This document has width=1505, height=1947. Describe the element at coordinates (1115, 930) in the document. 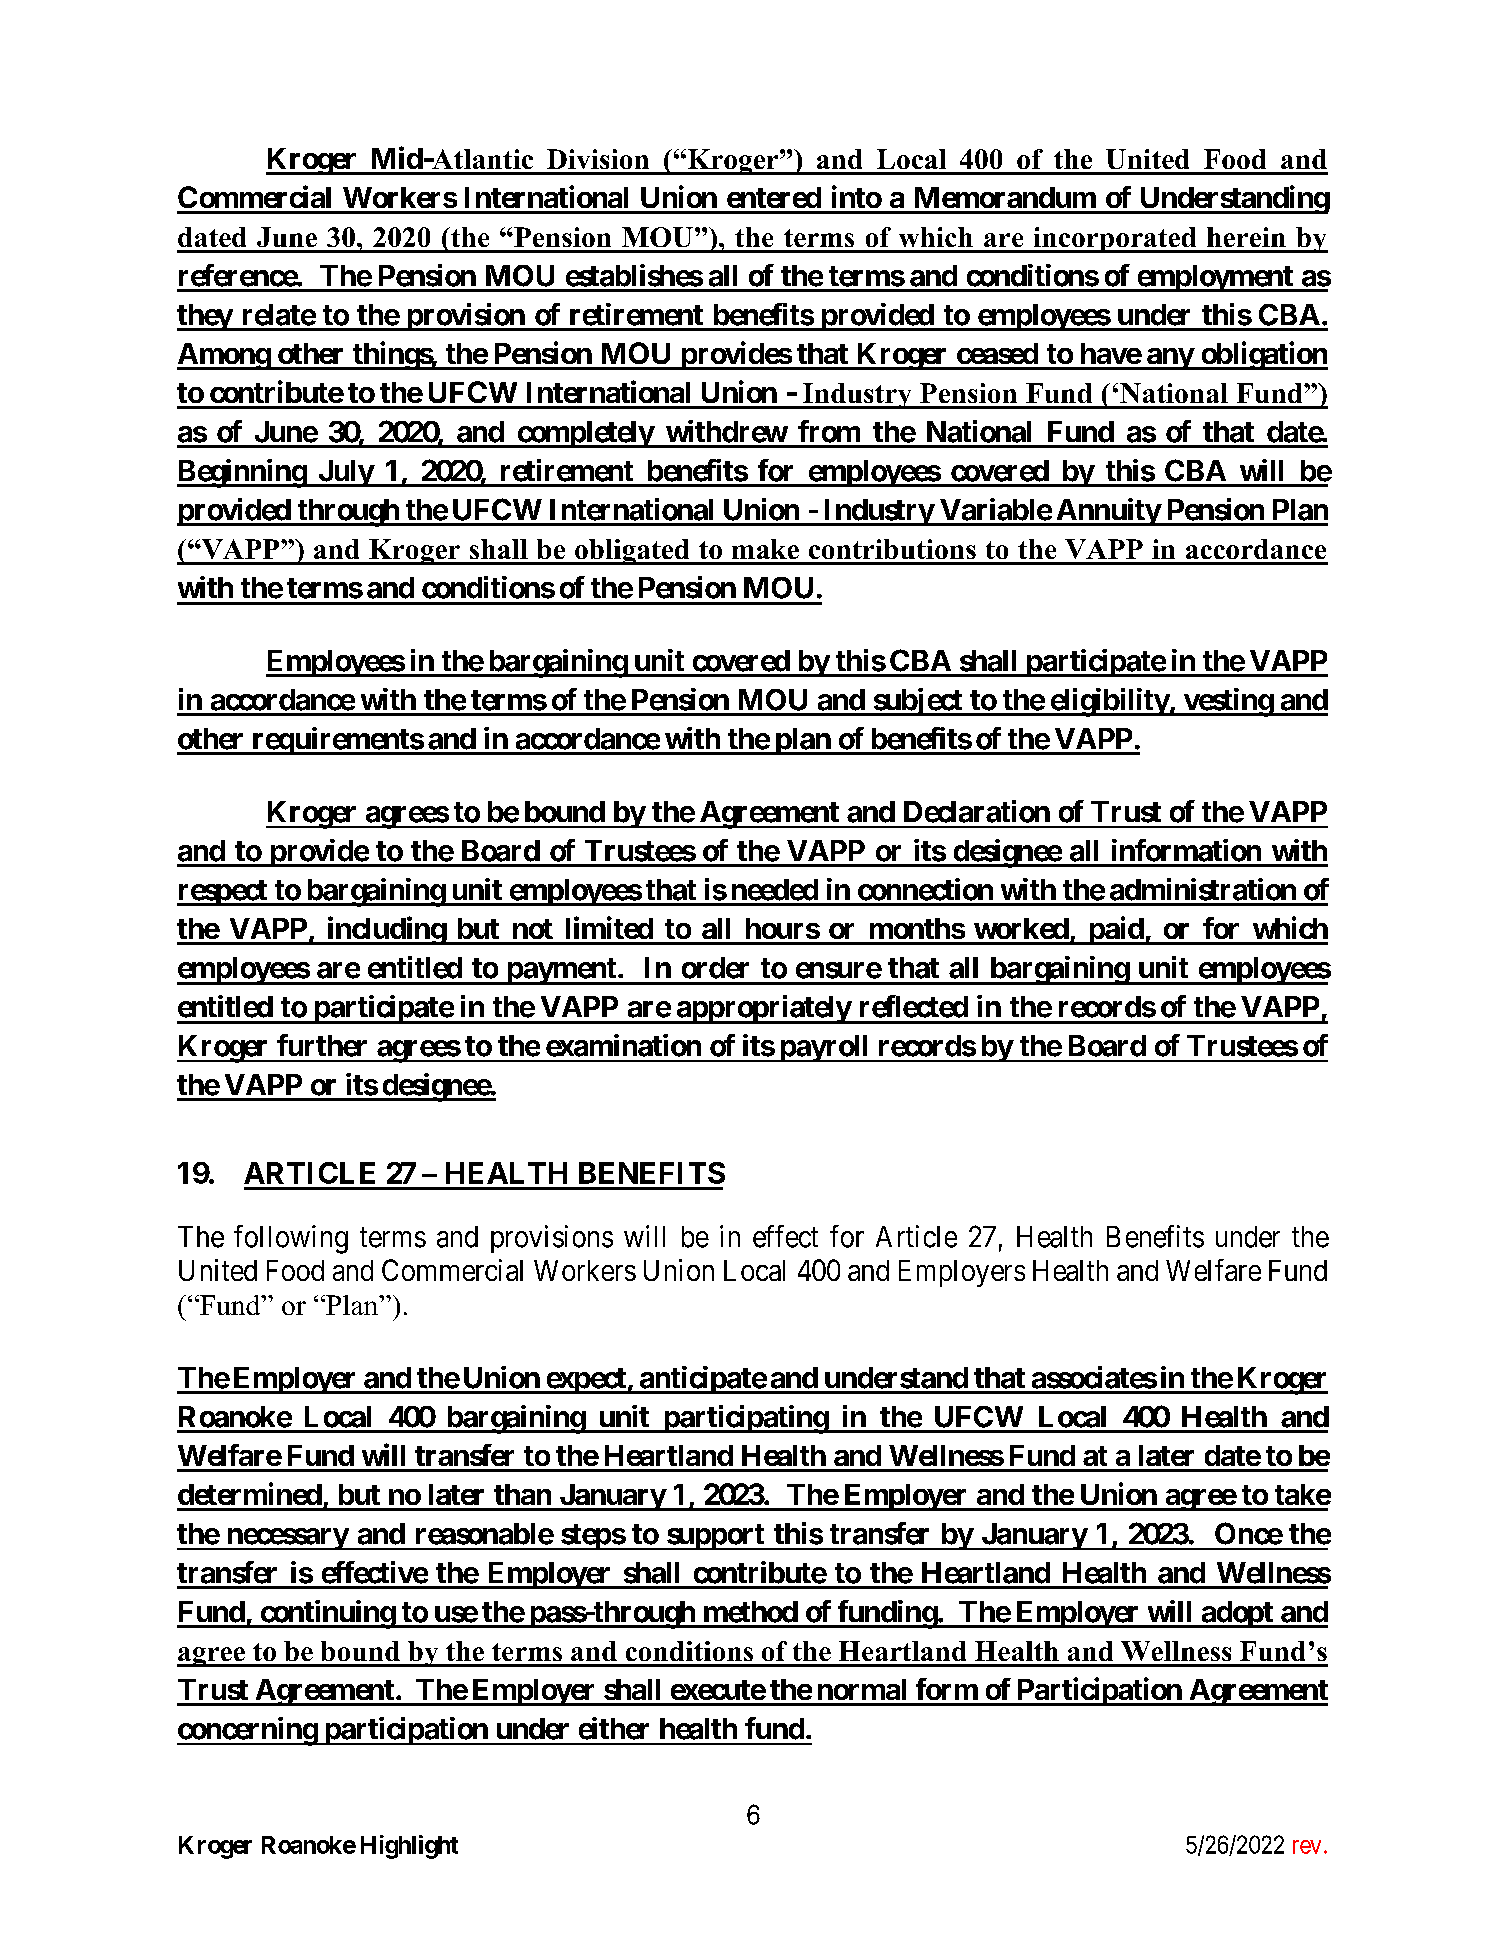

I see `paid` at that location.
